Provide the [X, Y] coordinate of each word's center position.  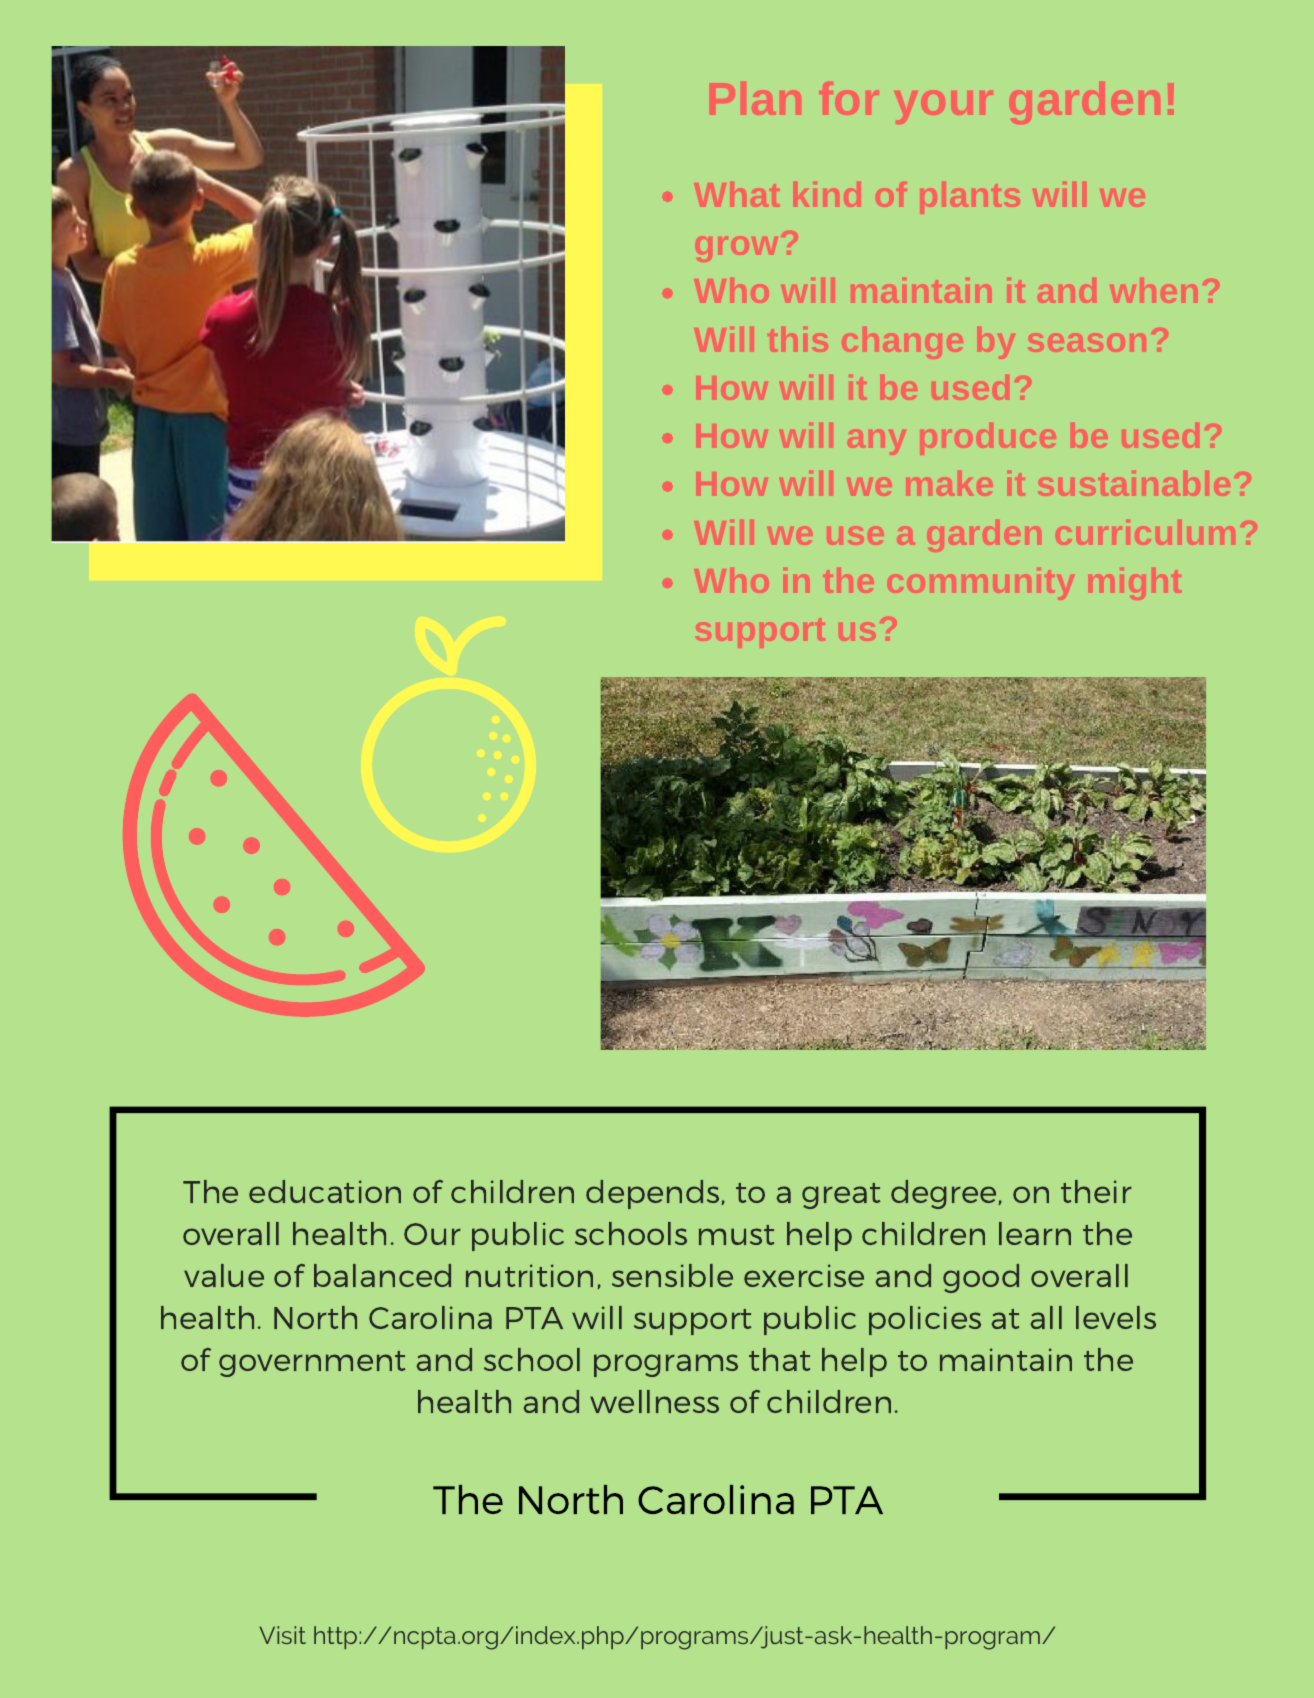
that [779, 1359]
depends [654, 1194]
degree [945, 1194]
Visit [282, 1635]
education [325, 1191]
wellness [654, 1401]
